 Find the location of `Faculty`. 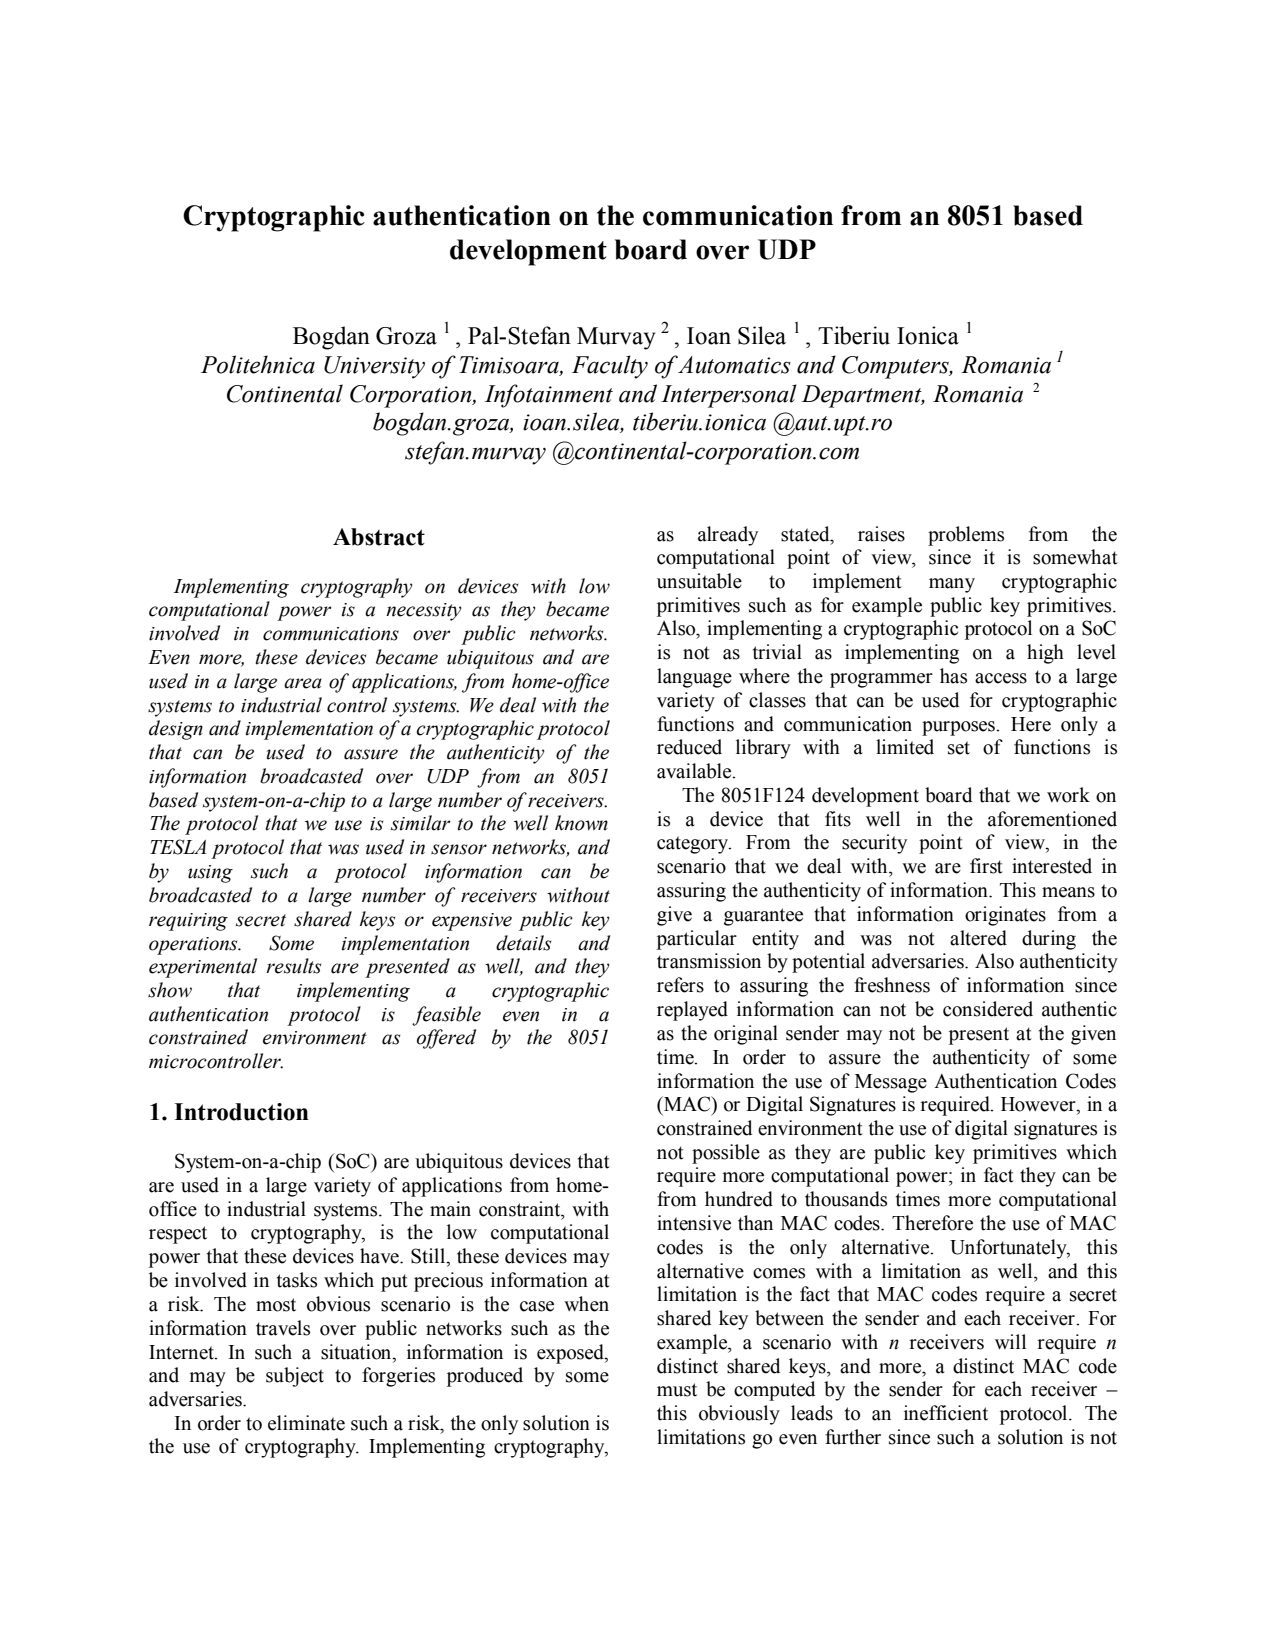

Faculty is located at coordinates (610, 367).
